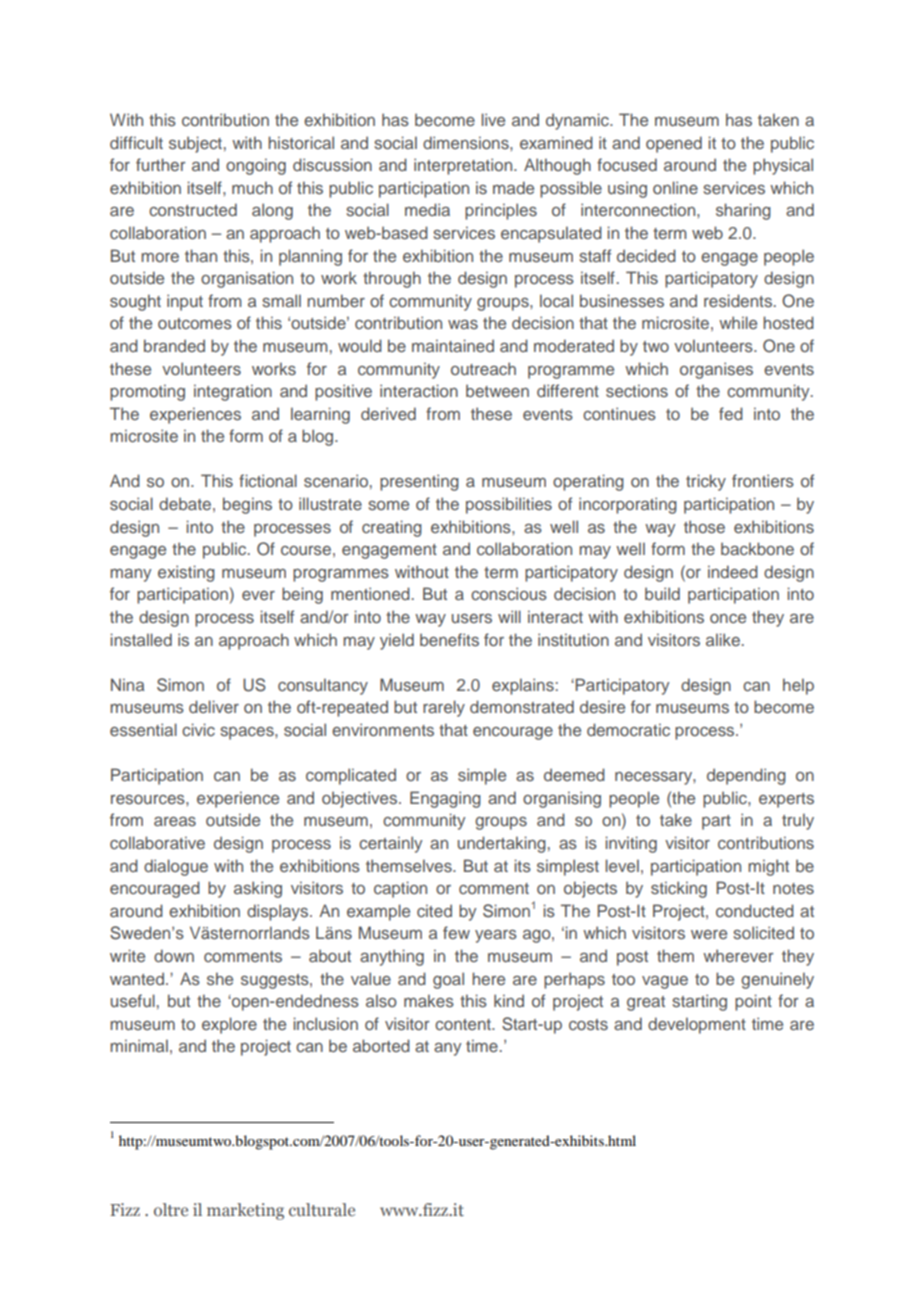 The image size is (924, 1308). I want to click on marketing, so click(245, 1211).
